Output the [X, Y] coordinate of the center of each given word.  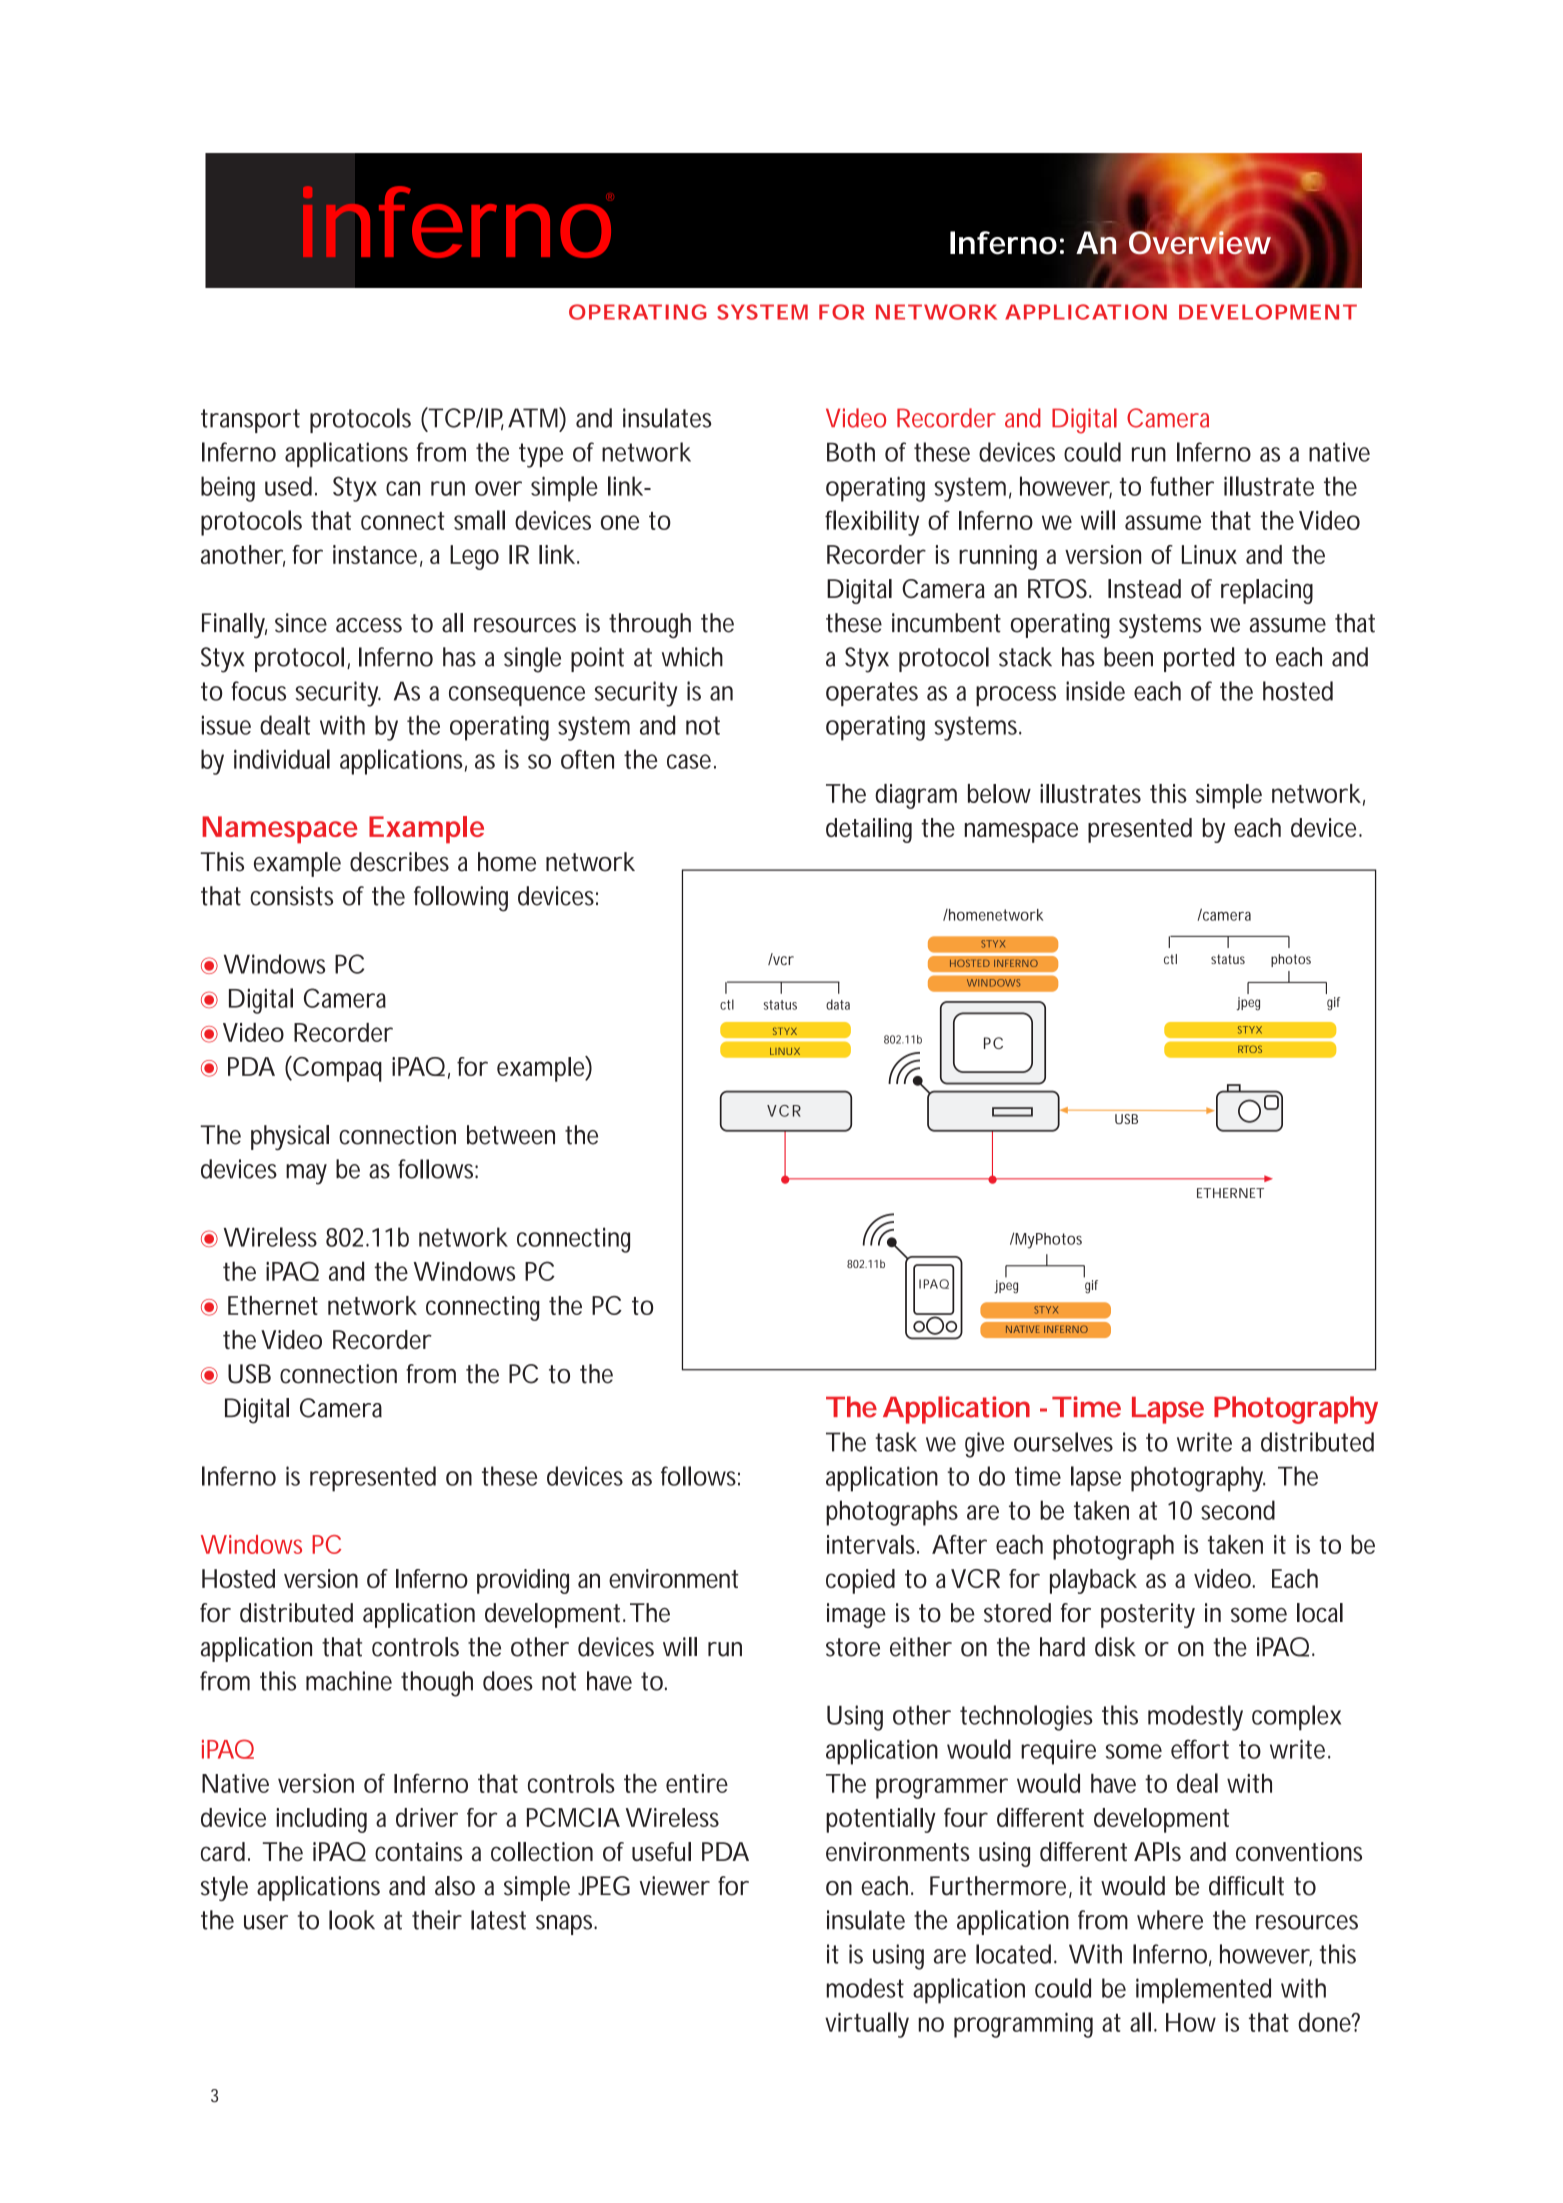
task [896, 1442]
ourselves [1063, 1442]
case [689, 761]
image [856, 1615]
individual [282, 759]
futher [1182, 486]
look [352, 1920]
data [838, 1004]
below [999, 793]
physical [290, 1137]
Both [851, 452]
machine [349, 1681]
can [403, 488]
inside [1095, 691]
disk [1115, 1647]
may [306, 1174]
